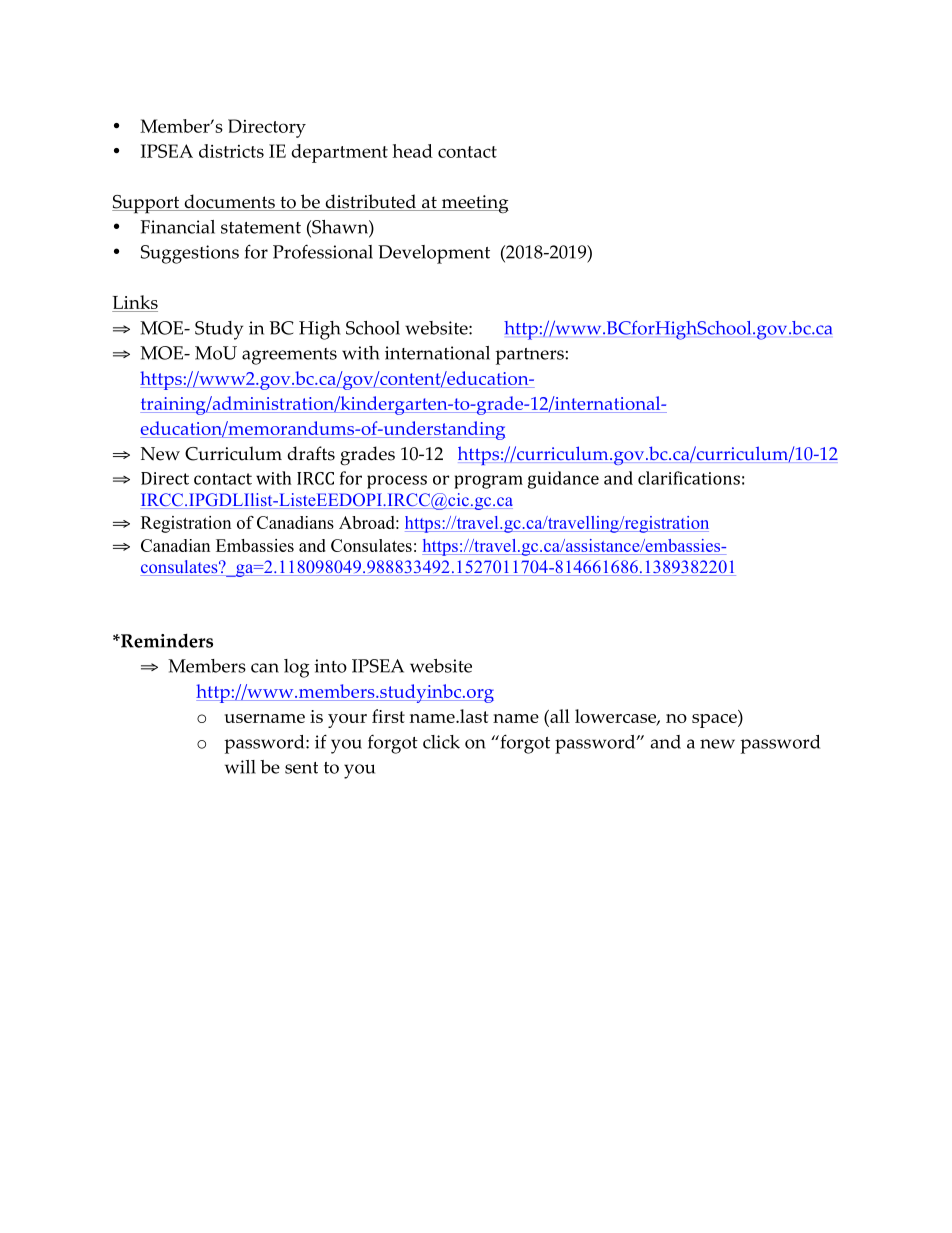 The width and height of the image is (952, 1233). What do you see at coordinates (530, 356) in the image?
I see `partners` at bounding box center [530, 356].
